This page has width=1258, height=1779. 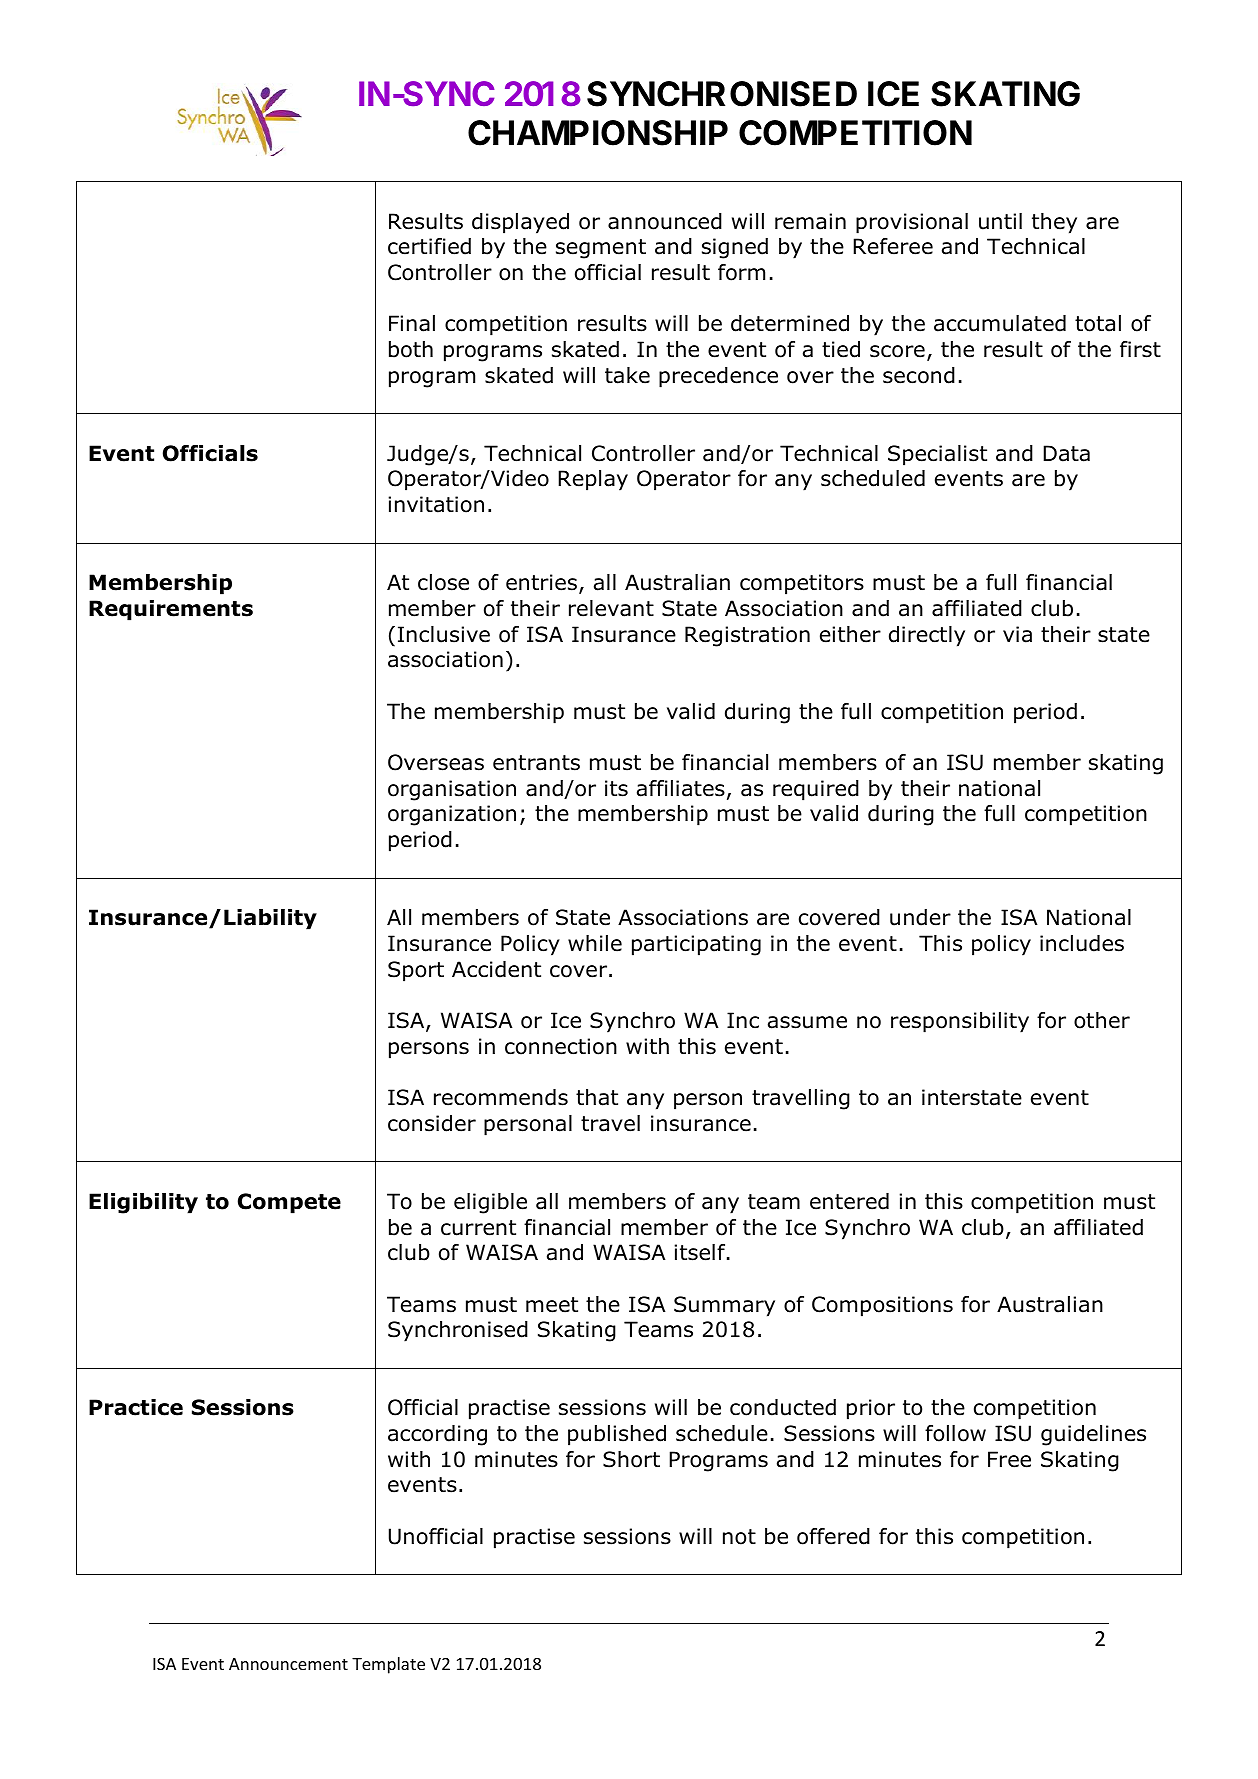 I want to click on certified, so click(x=429, y=246).
